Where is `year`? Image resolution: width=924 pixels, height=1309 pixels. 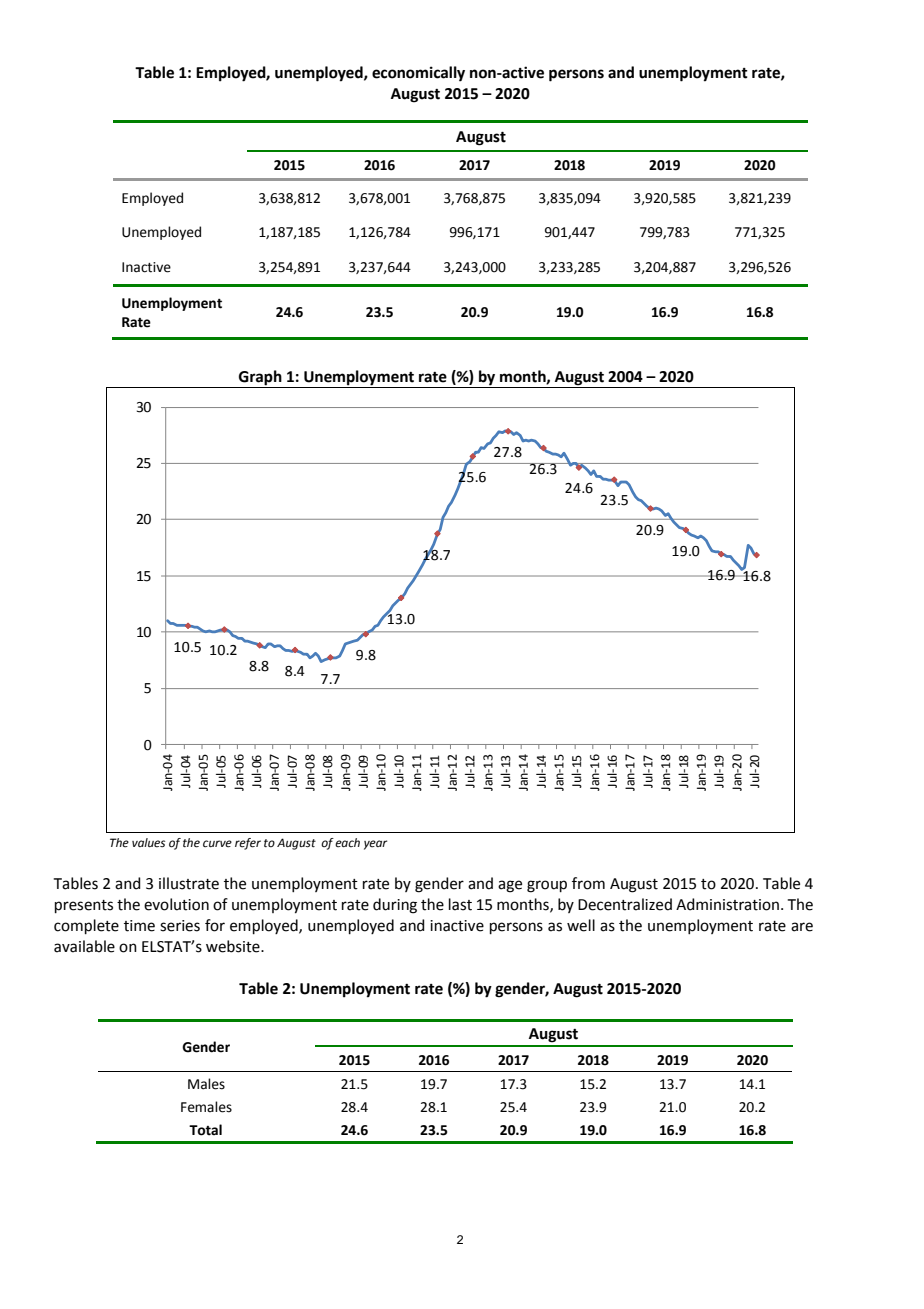 year is located at coordinates (375, 845).
